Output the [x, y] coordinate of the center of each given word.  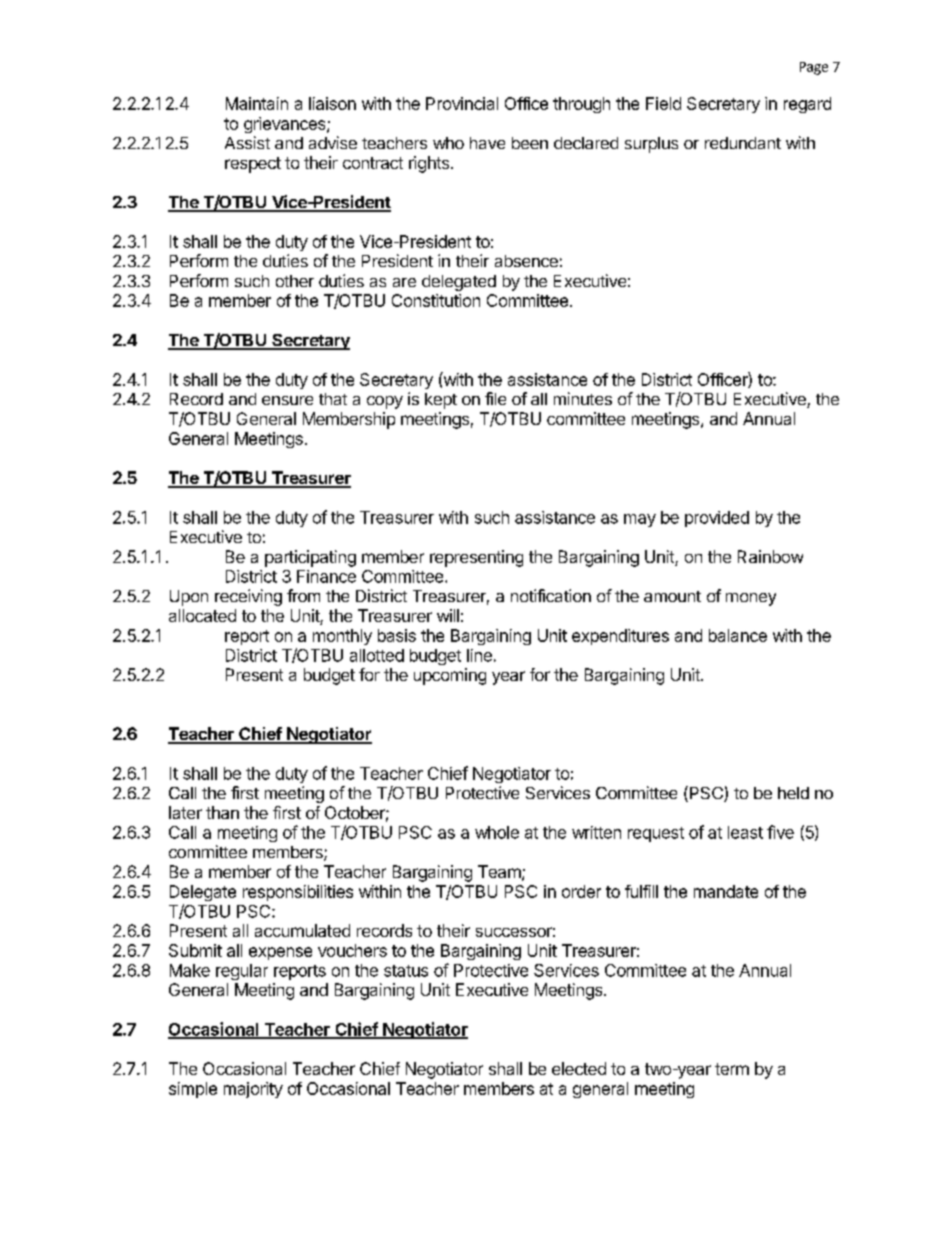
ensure [287, 400]
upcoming [450, 676]
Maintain [257, 103]
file [495, 398]
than [222, 812]
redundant [743, 143]
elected [579, 1068]
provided [717, 519]
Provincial [462, 103]
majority [253, 1090]
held [793, 793]
